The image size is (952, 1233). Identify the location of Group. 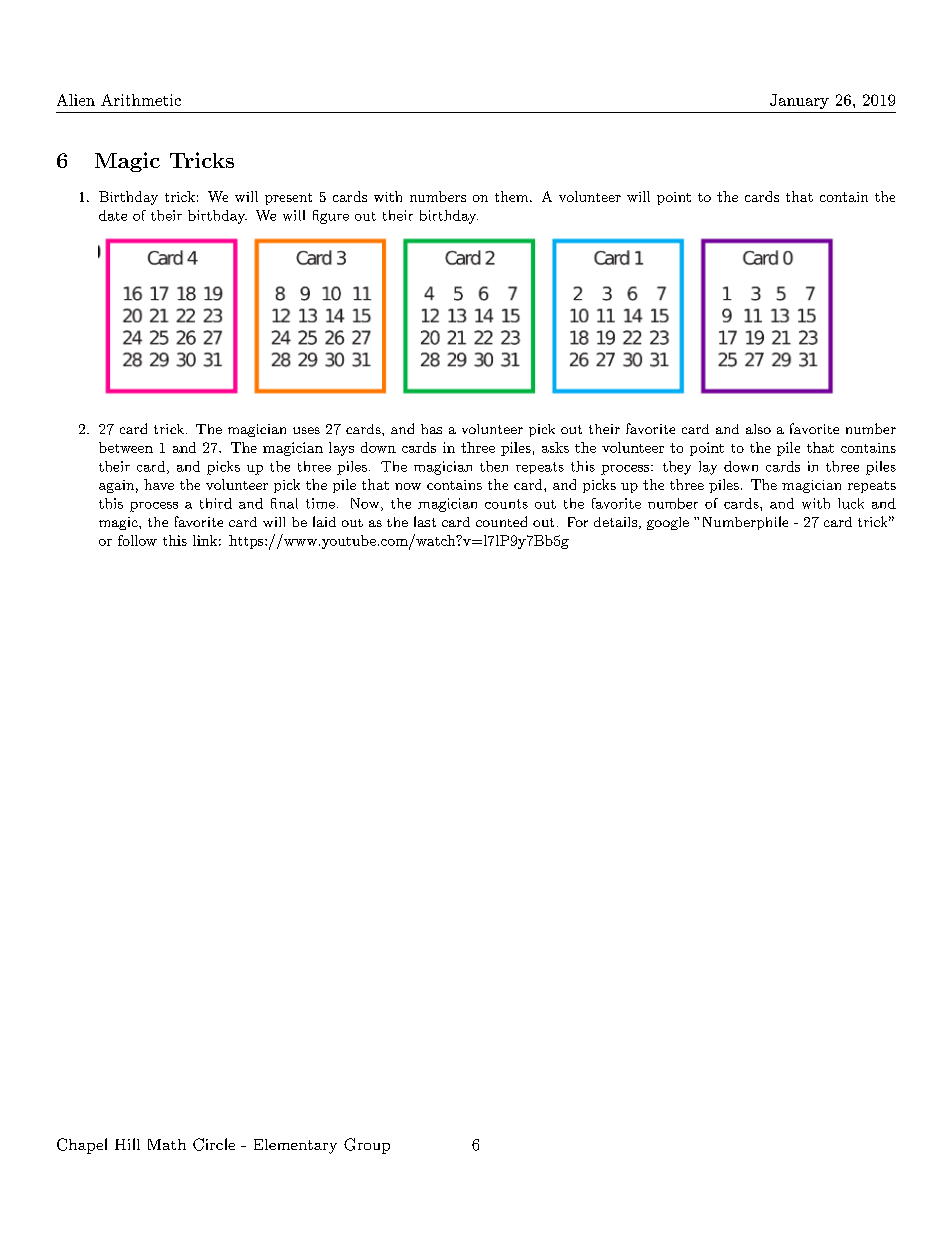
(367, 1146).
